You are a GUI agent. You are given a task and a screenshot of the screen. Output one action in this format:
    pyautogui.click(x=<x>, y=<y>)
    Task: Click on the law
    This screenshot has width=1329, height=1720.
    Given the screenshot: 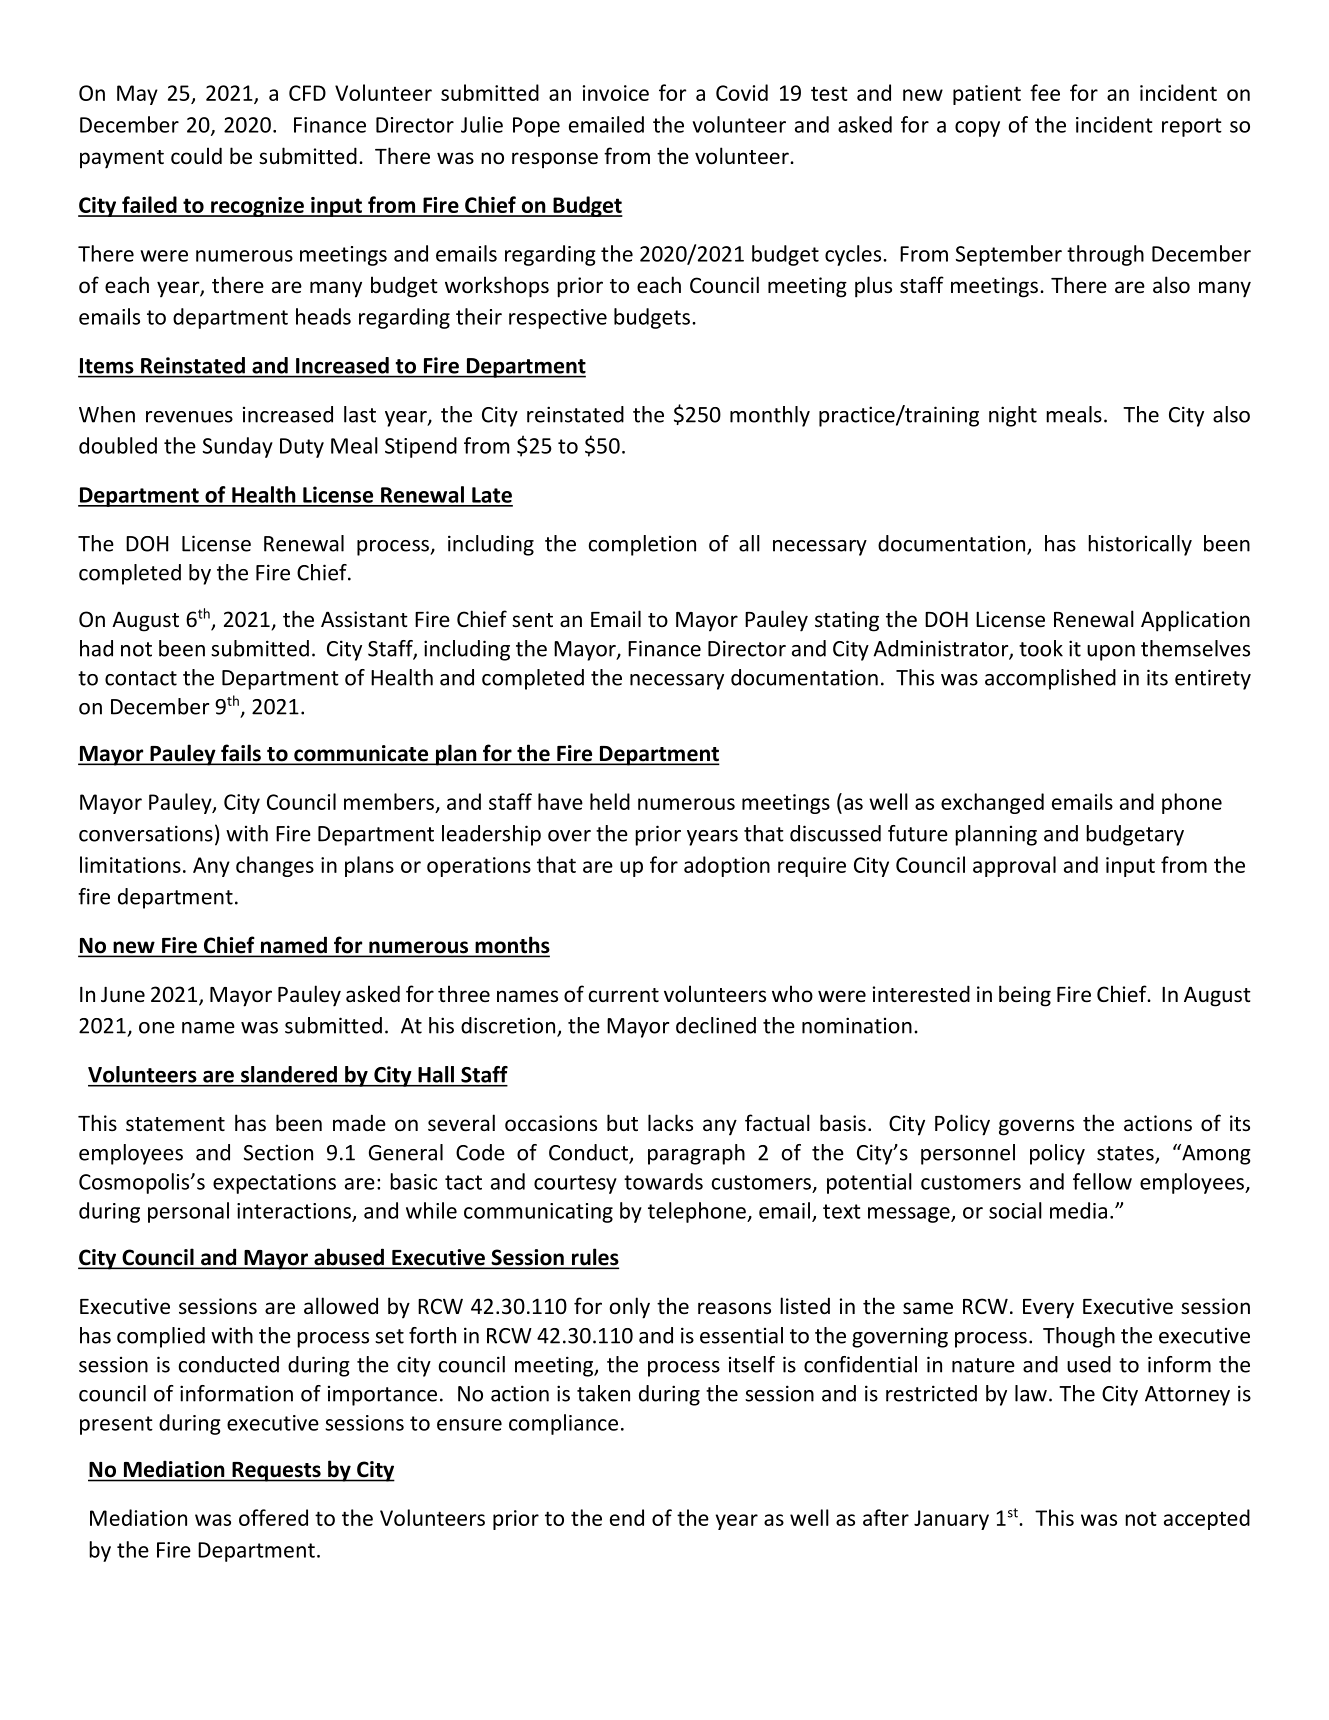 What is the action you would take?
    pyautogui.click(x=1031, y=1393)
